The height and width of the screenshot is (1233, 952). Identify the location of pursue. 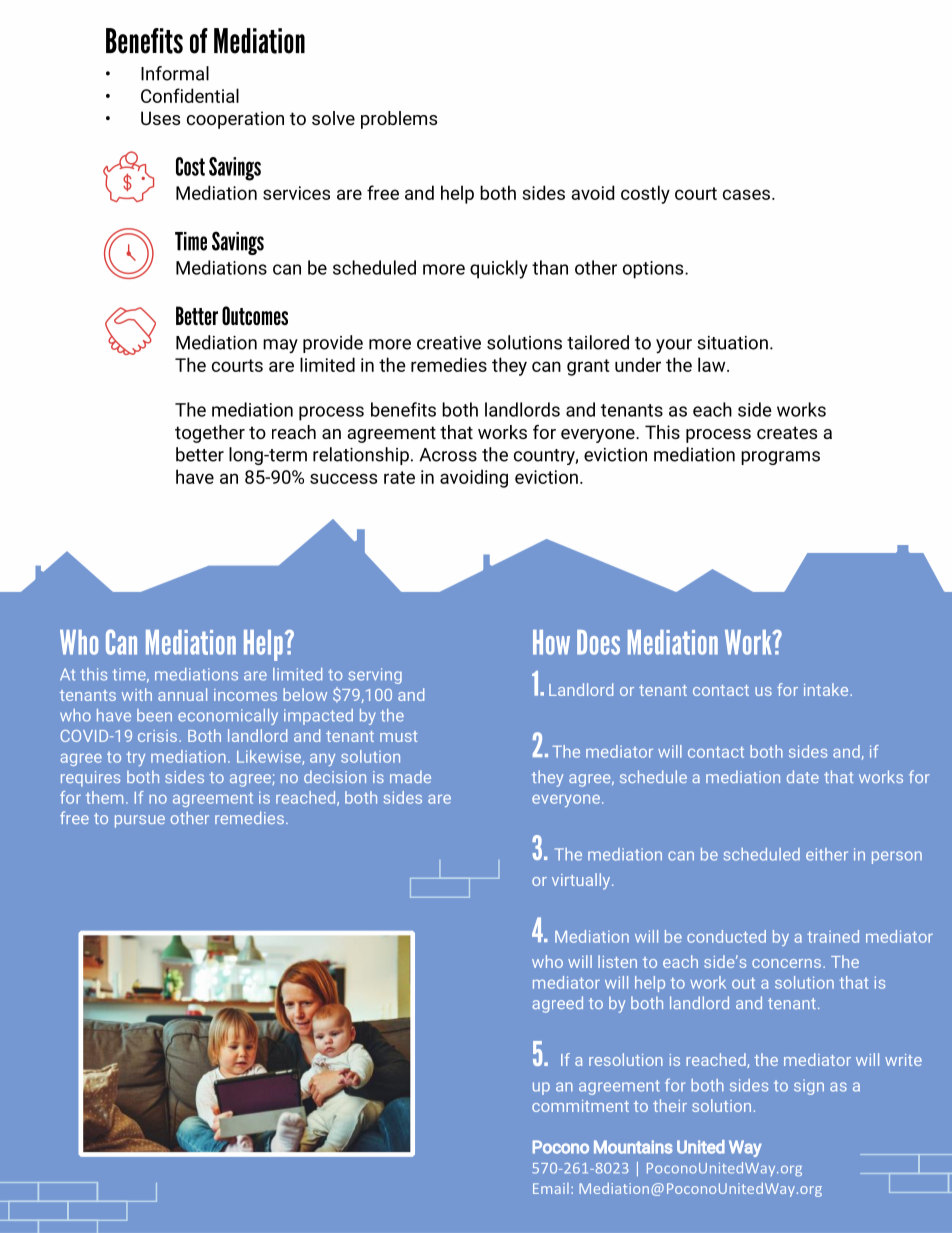
(140, 821).
